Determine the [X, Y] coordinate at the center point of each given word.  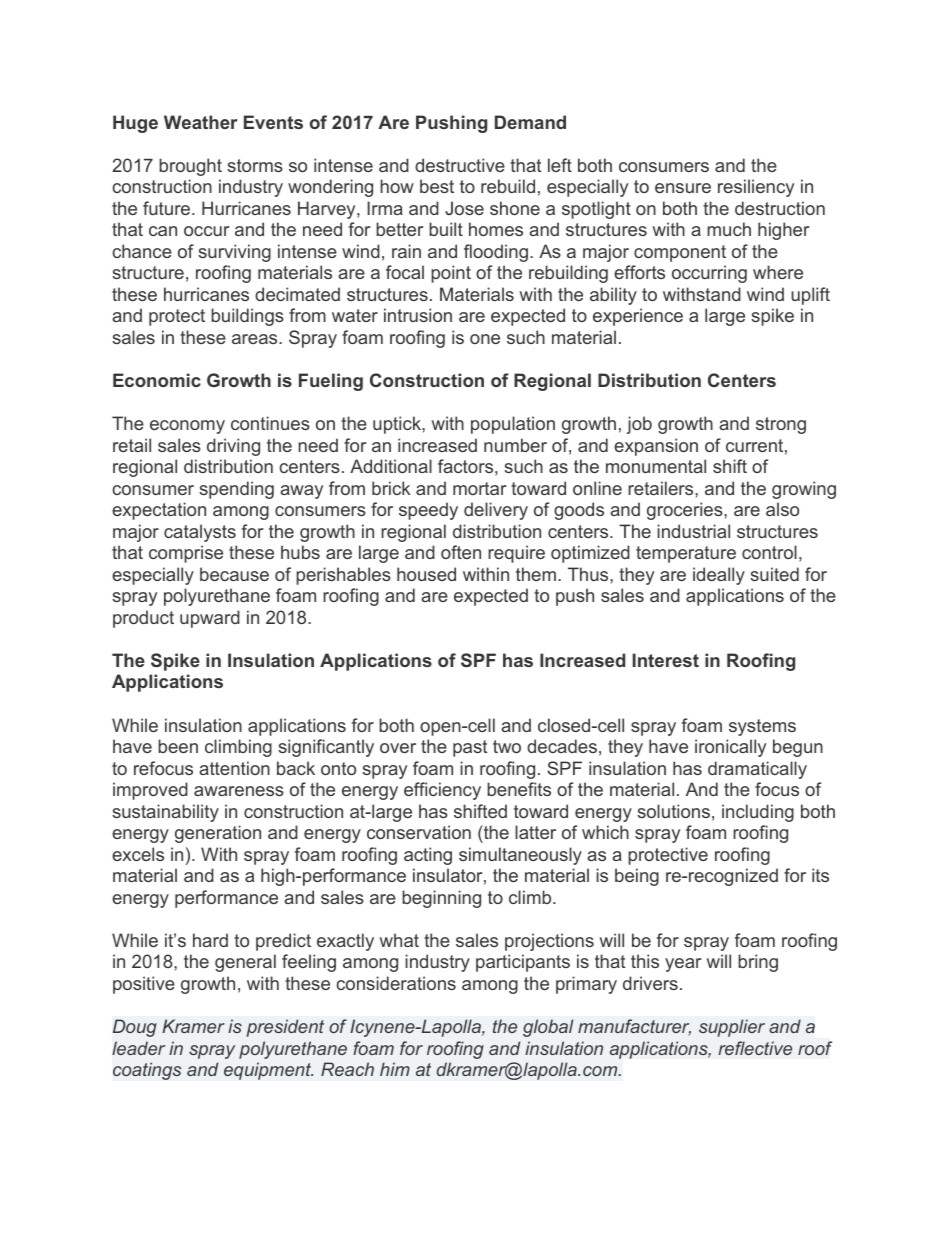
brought [190, 167]
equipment [268, 1071]
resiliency [756, 188]
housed [426, 574]
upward [210, 619]
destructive [460, 165]
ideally [719, 576]
